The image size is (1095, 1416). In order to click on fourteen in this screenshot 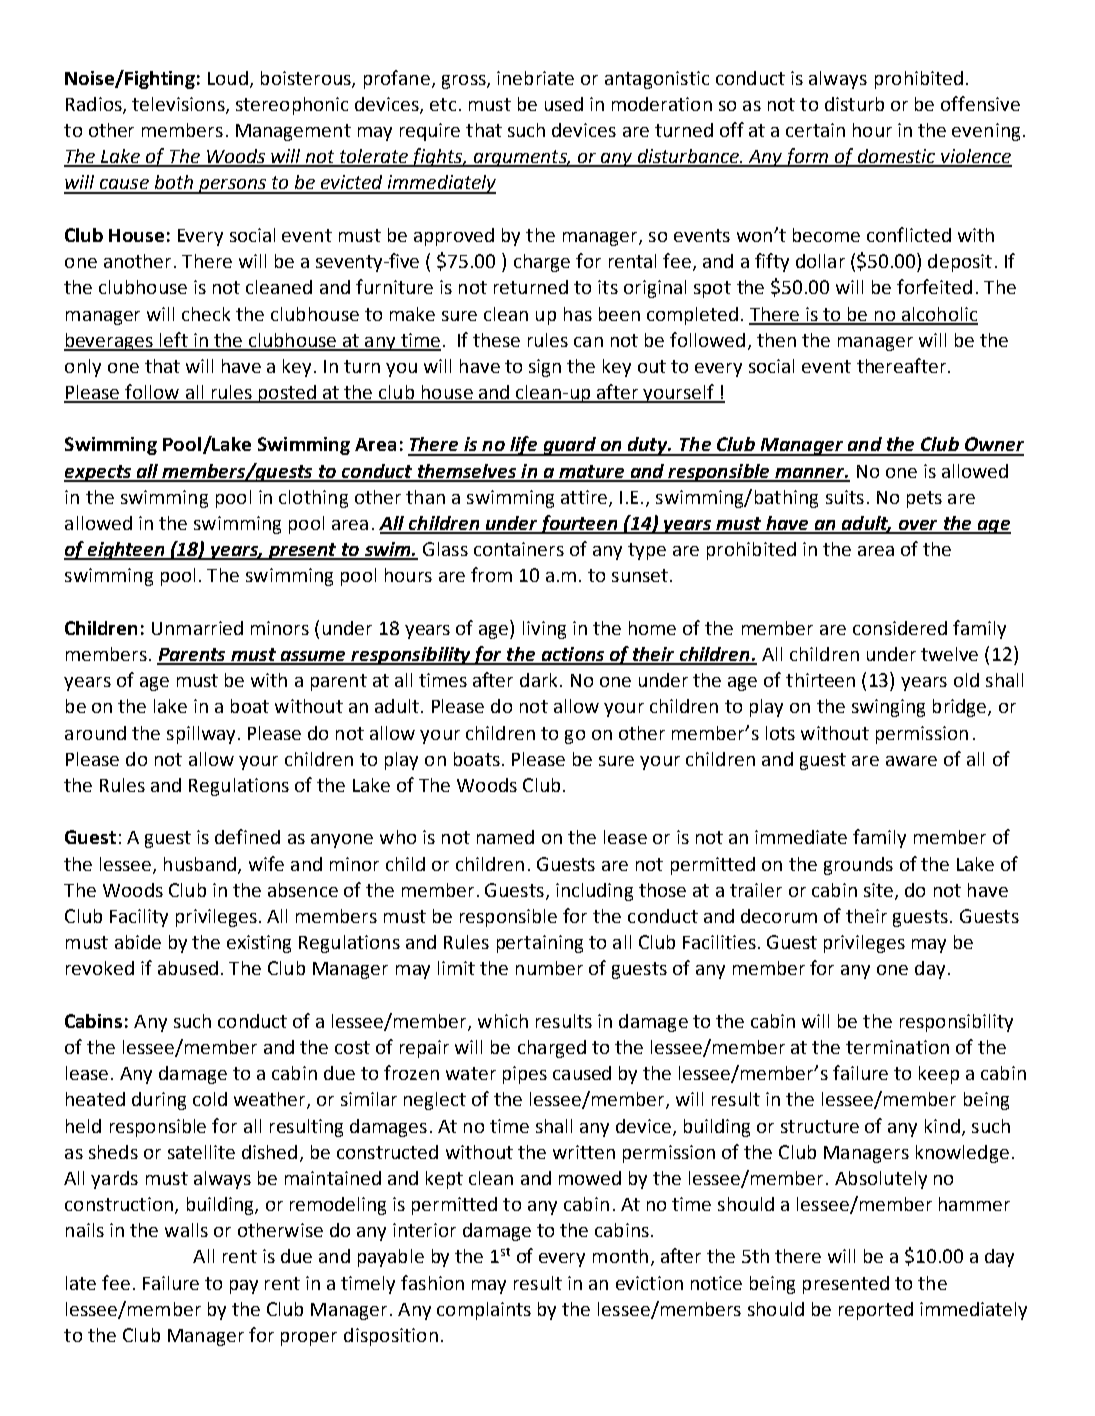, I will do `click(579, 524)`.
